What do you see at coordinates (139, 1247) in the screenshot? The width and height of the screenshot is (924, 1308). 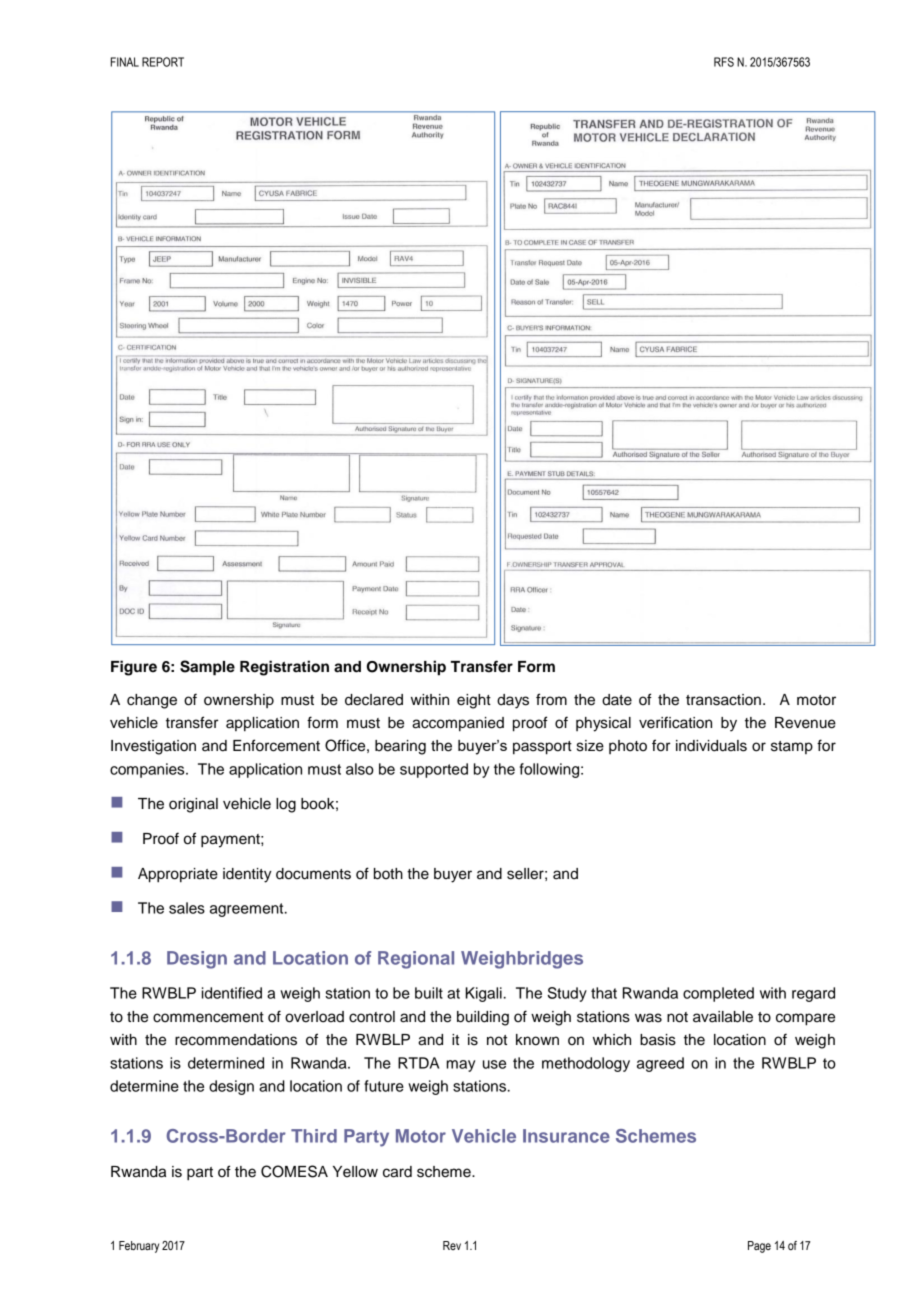 I see `February` at bounding box center [139, 1247].
